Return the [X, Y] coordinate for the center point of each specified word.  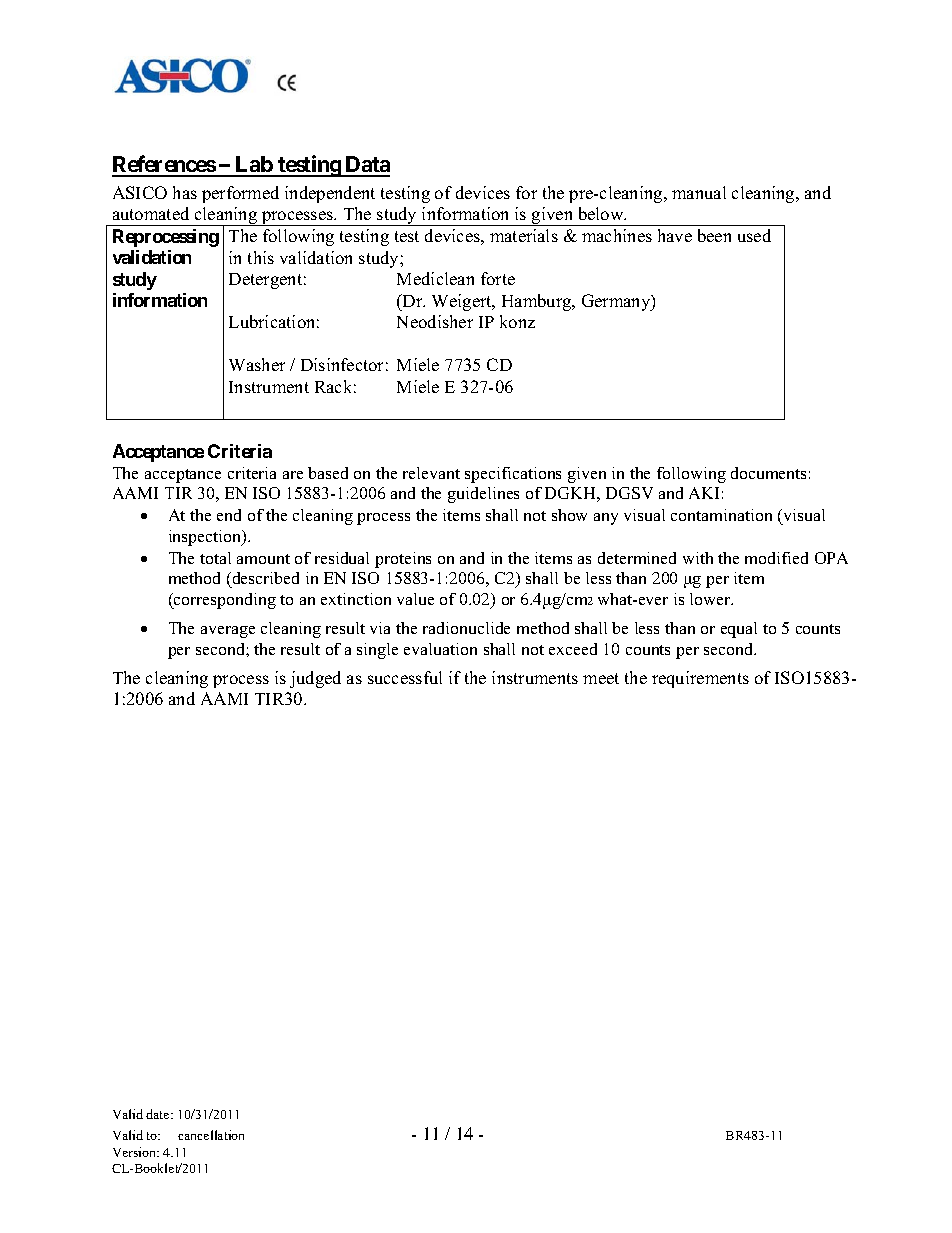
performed [240, 194]
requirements [700, 679]
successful [405, 677]
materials [524, 235]
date [159, 1114]
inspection [206, 538]
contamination [721, 515]
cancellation [211, 1135]
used [754, 235]
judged [315, 679]
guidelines [483, 495]
